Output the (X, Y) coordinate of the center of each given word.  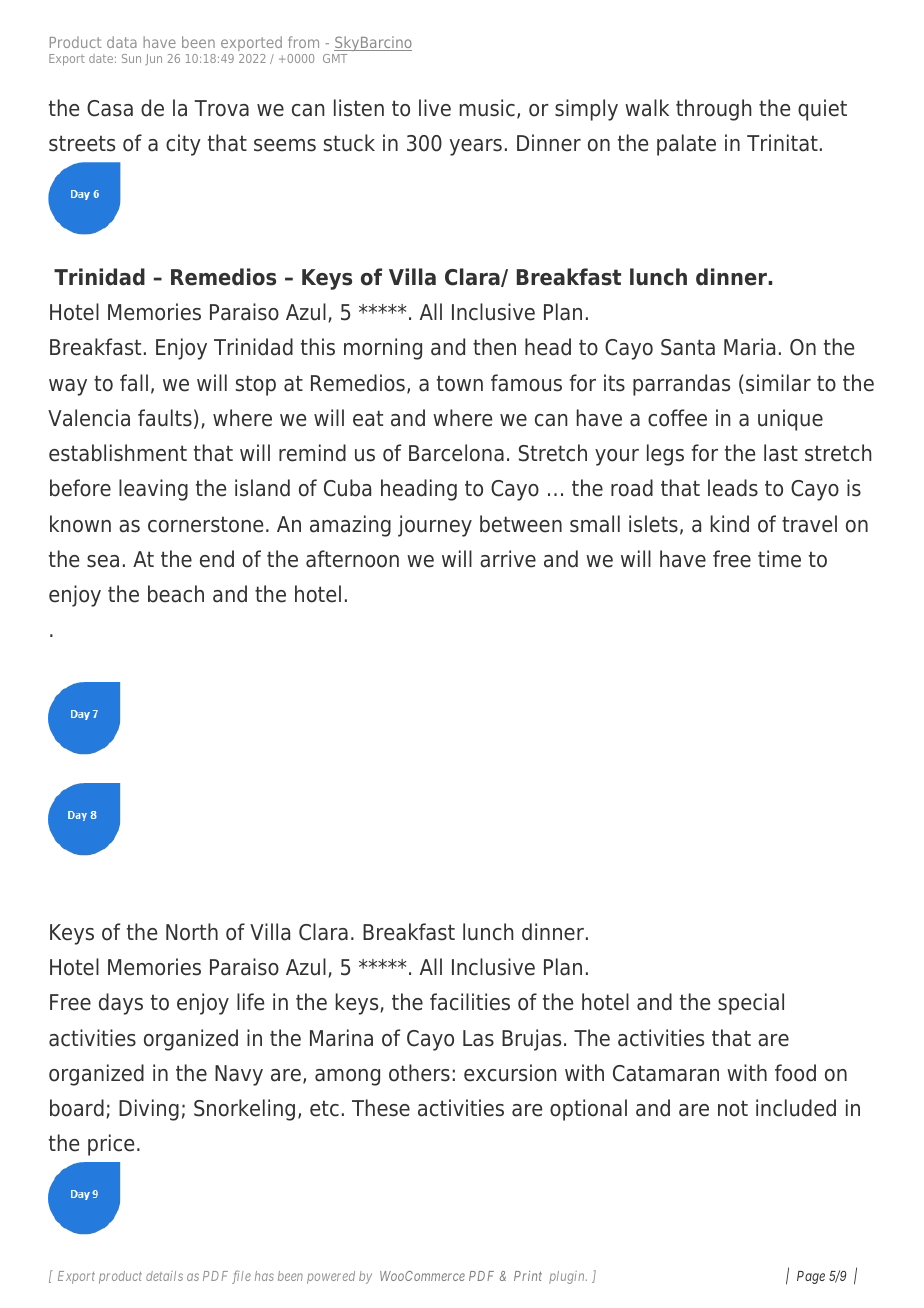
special (751, 1004)
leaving (153, 490)
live (435, 108)
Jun (153, 59)
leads (733, 488)
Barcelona (456, 453)
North (192, 932)
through (713, 110)
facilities (470, 1002)
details (164, 1276)
